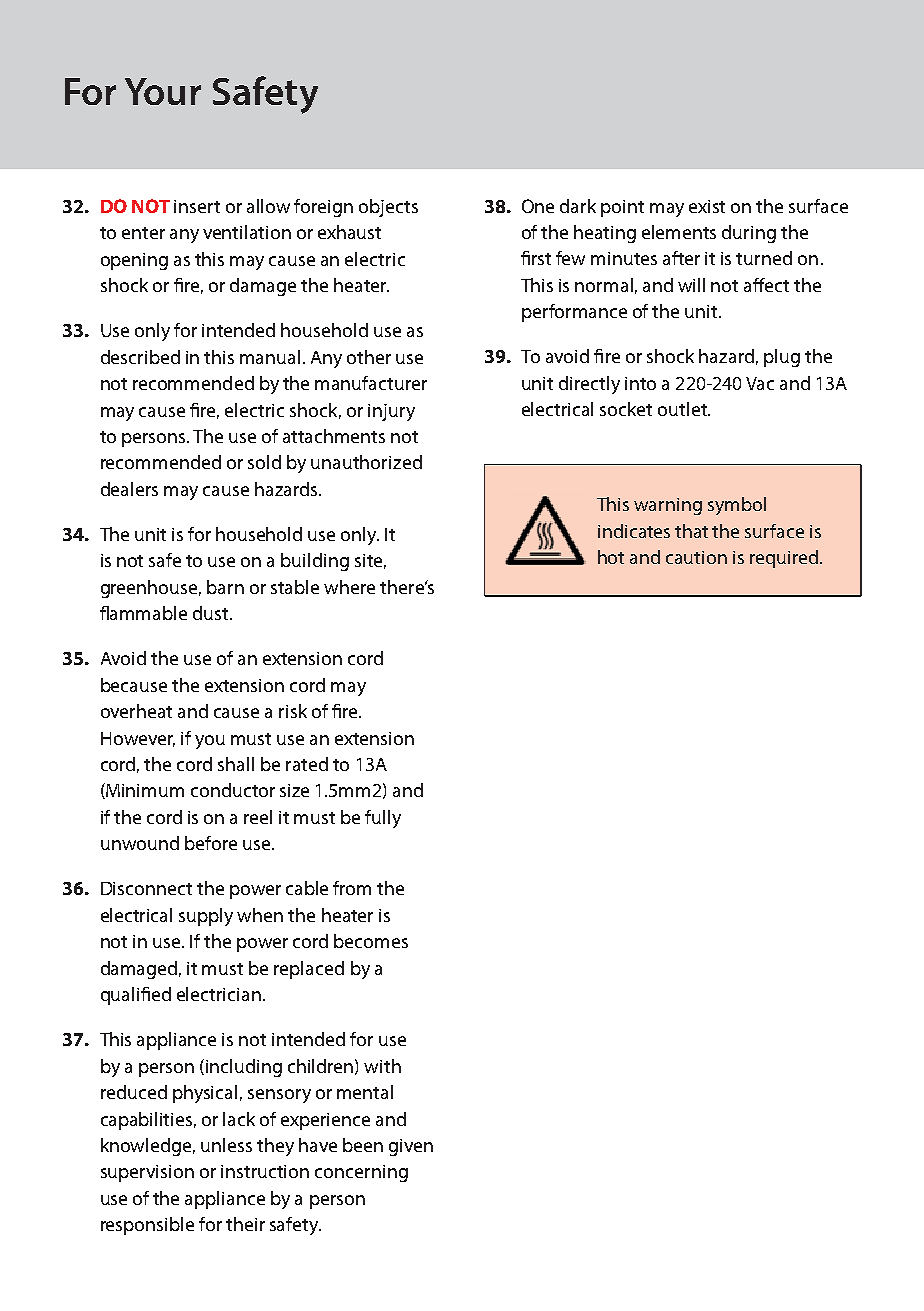  Describe the element at coordinates (349, 587) in the screenshot. I see `where` at that location.
